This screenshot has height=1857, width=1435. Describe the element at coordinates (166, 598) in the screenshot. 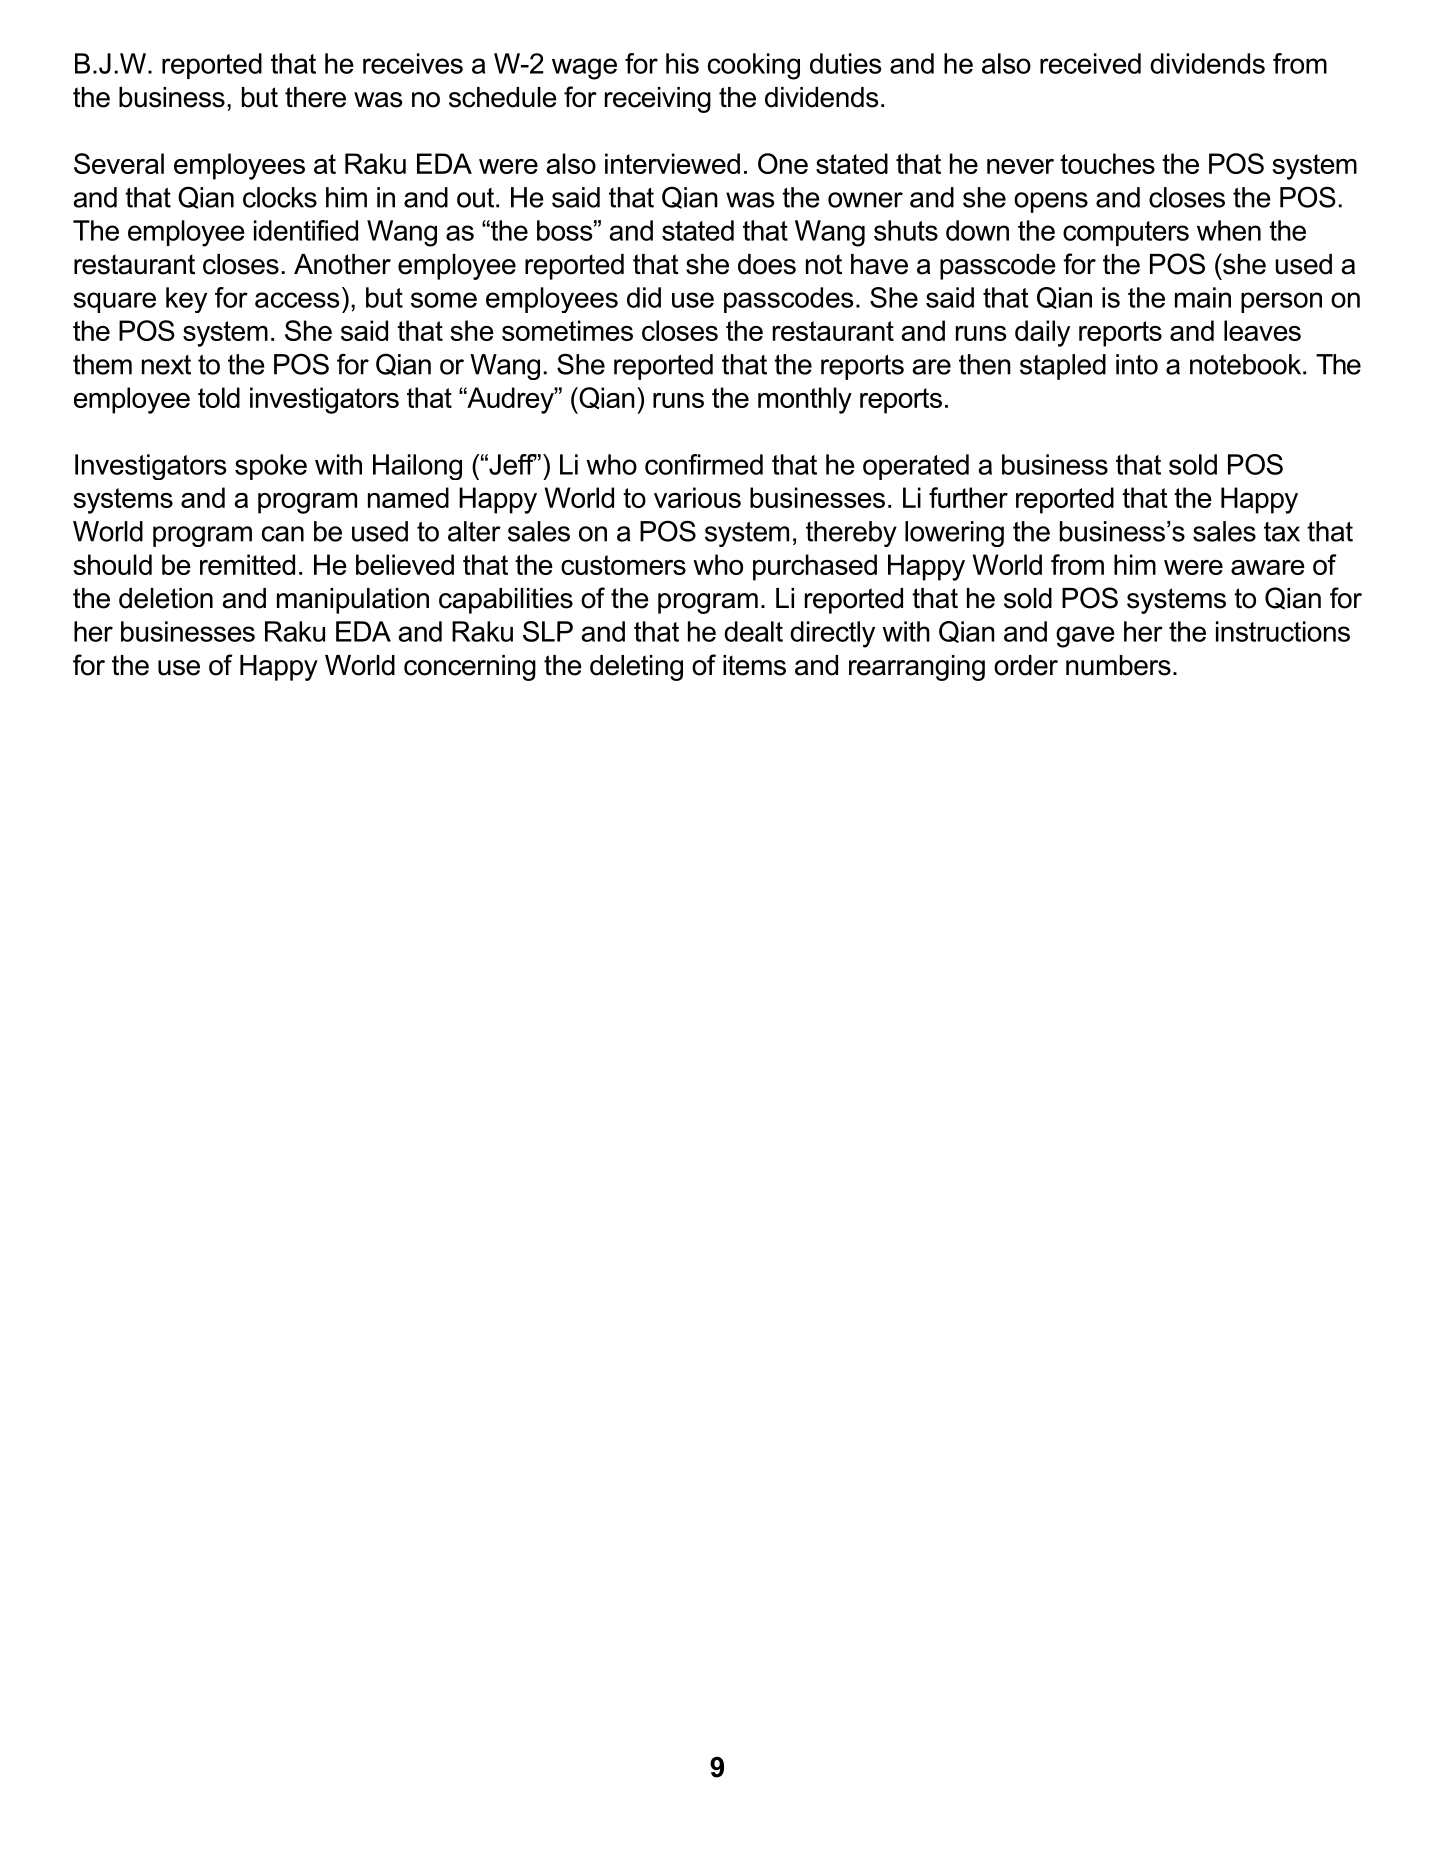

I see `deletion` at that location.
